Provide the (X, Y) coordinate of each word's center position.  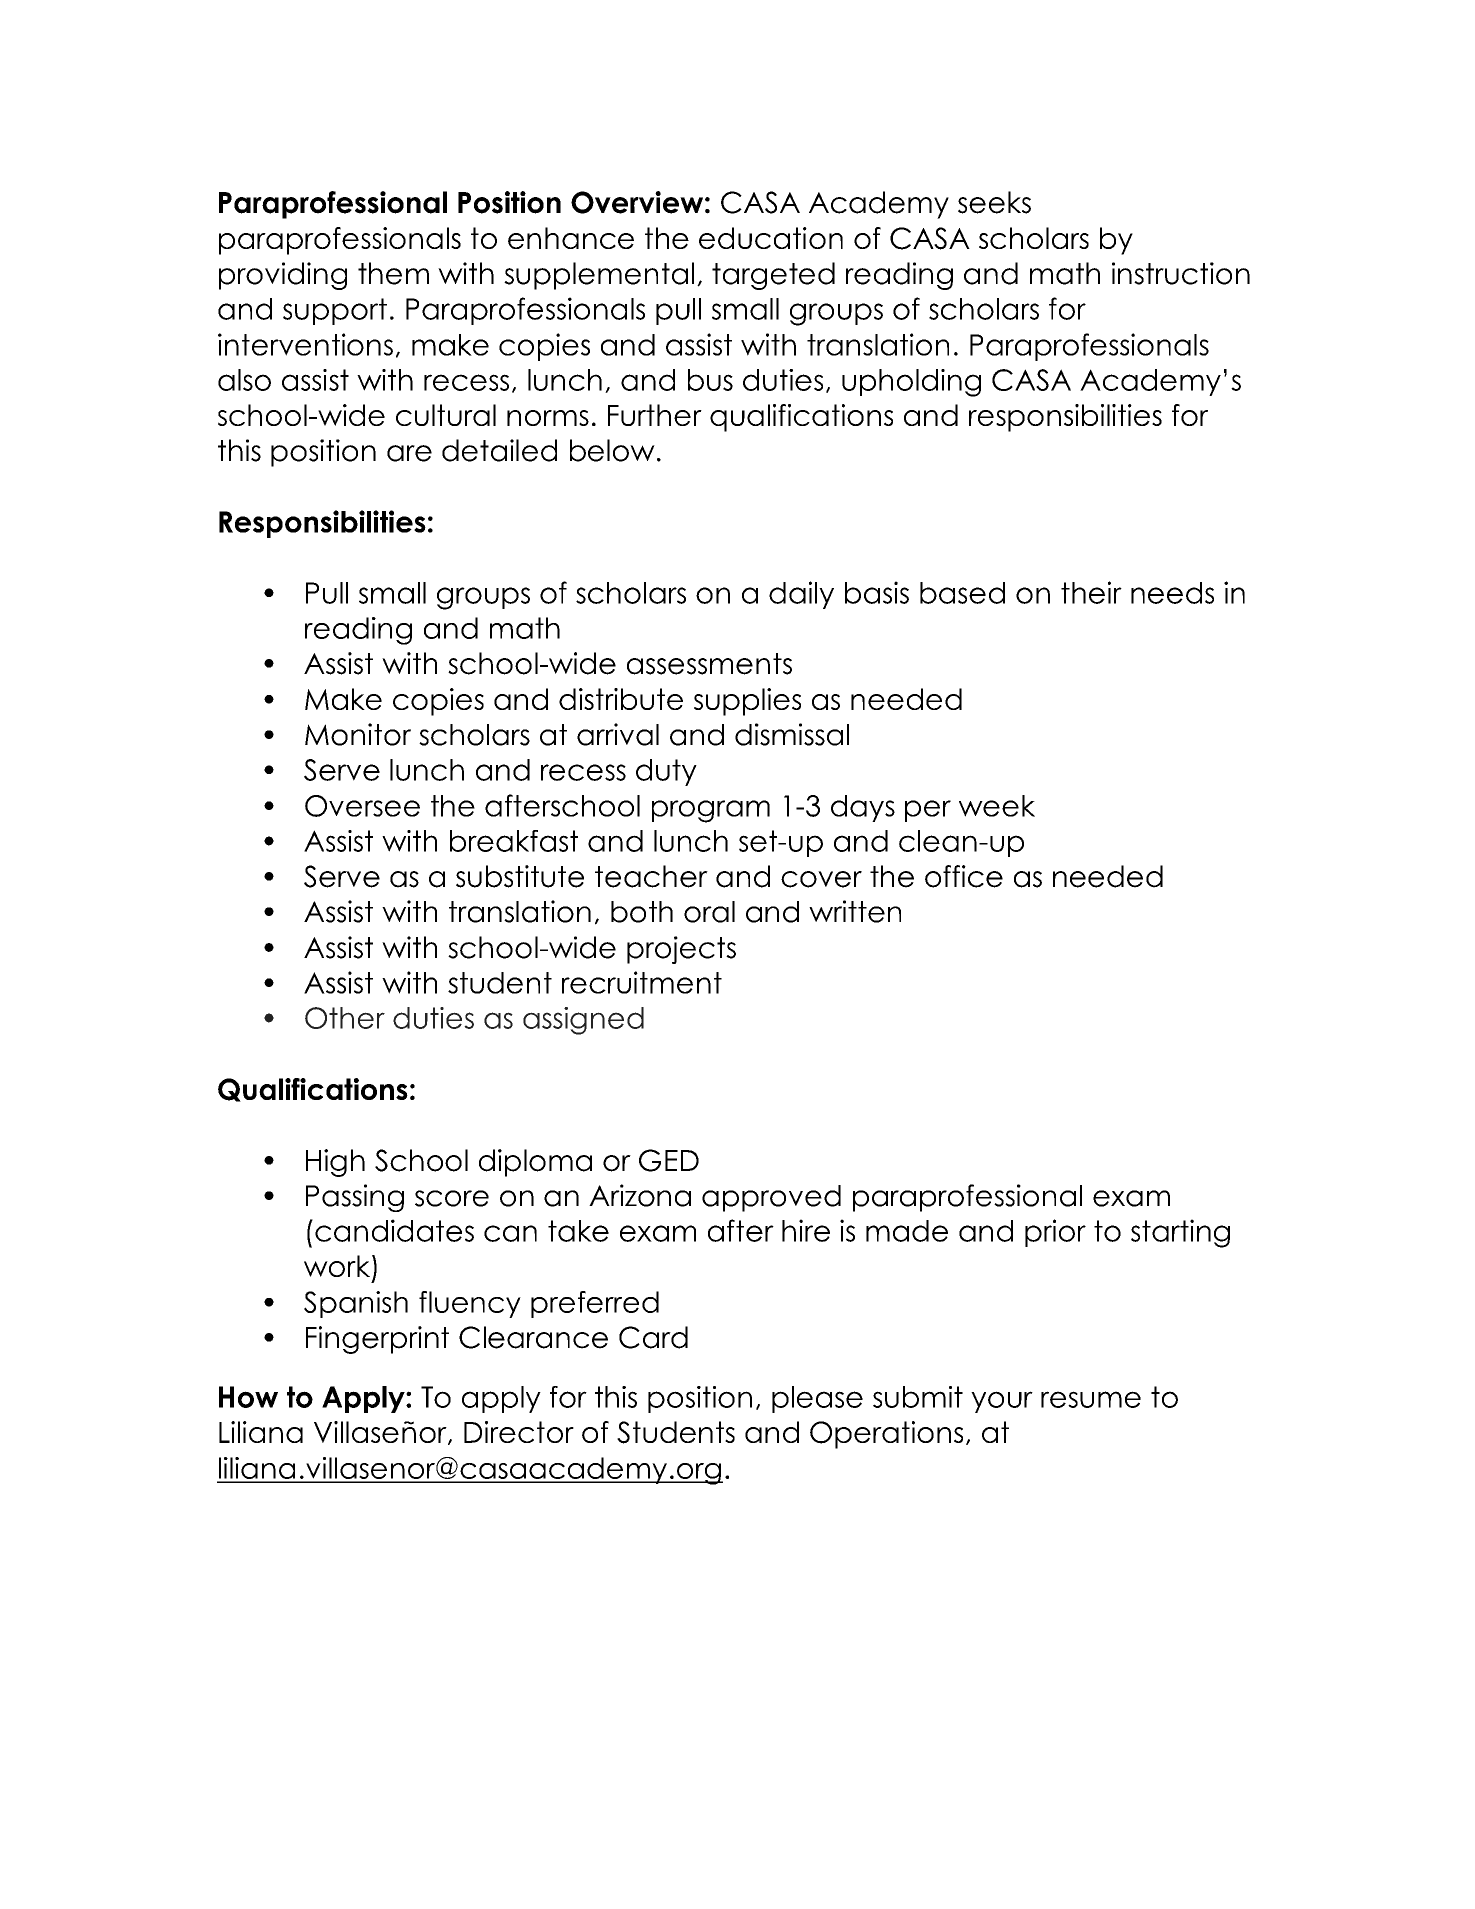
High (335, 1163)
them (393, 273)
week (997, 806)
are (409, 453)
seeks (994, 202)
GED (669, 1160)
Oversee (362, 806)
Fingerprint (377, 1340)
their (1091, 592)
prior (1055, 1233)
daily (801, 595)
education (771, 238)
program (711, 811)
